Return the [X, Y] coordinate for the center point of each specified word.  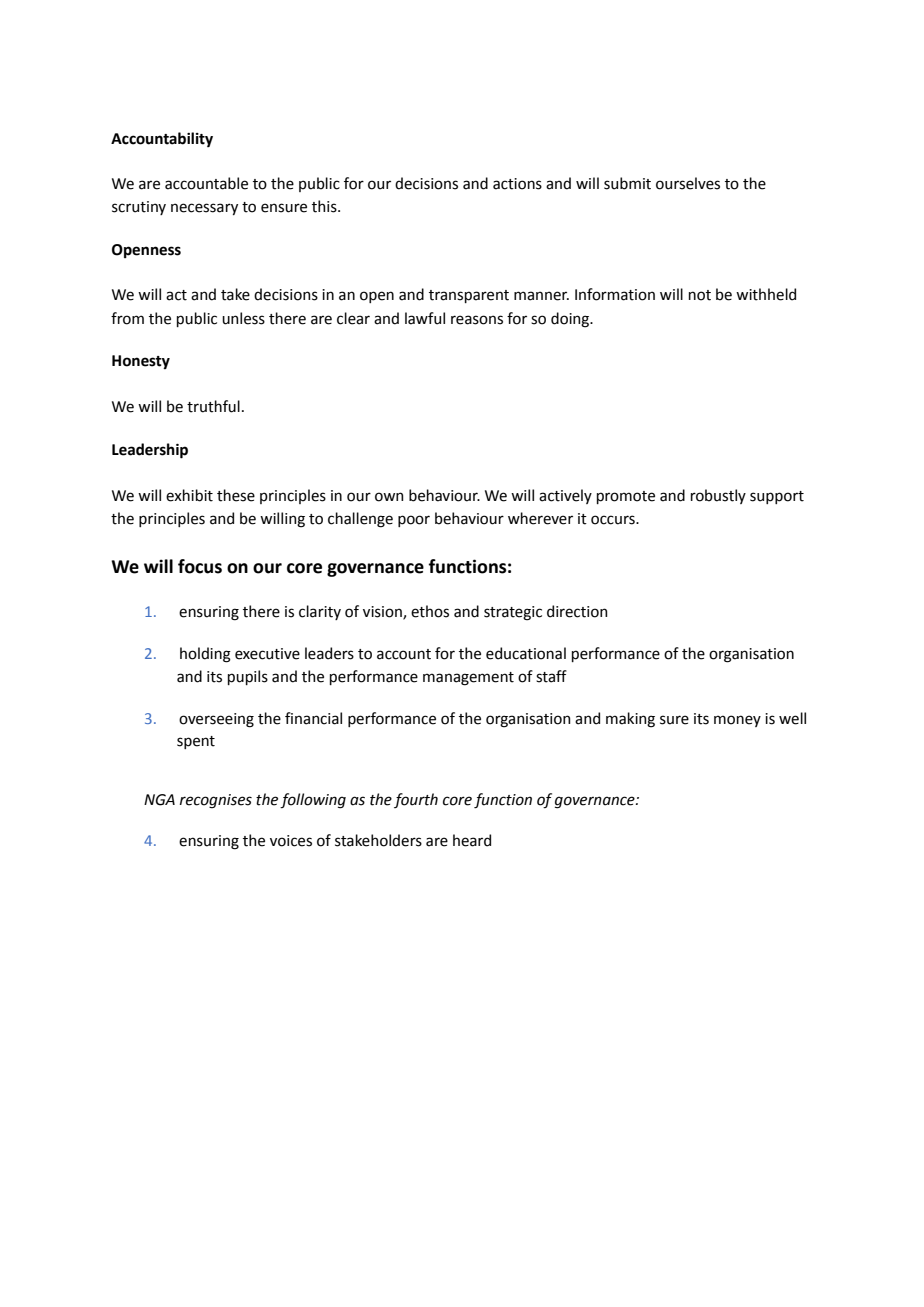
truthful [213, 406]
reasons [477, 320]
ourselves [688, 183]
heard [472, 840]
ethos [430, 611]
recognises [216, 801]
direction [577, 611]
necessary [204, 209]
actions [517, 184]
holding [205, 655]
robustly [718, 496]
